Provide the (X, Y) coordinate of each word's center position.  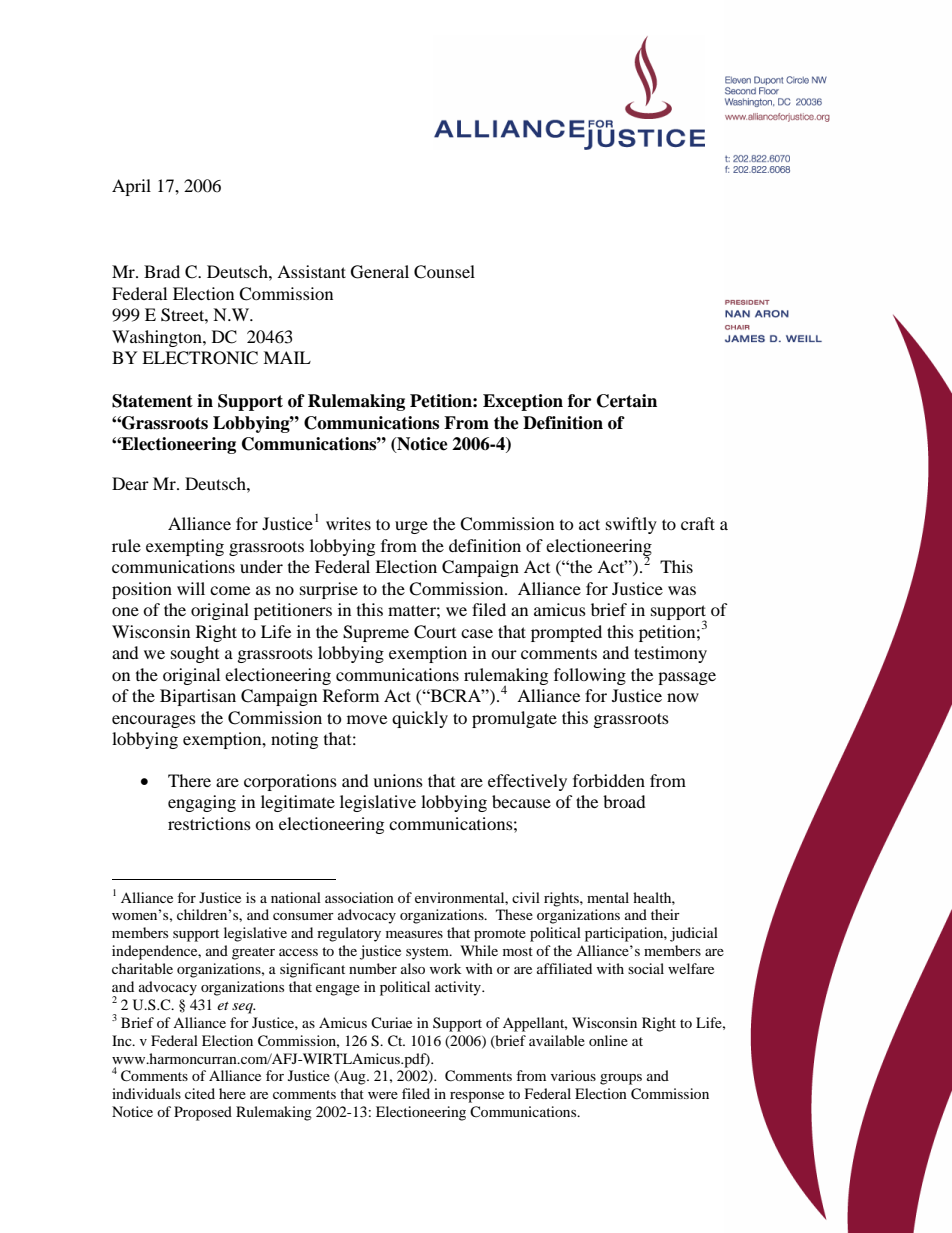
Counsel (444, 272)
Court (435, 632)
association (359, 897)
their (665, 914)
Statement (152, 401)
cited (200, 1093)
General (380, 272)
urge (411, 527)
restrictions (209, 823)
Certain (627, 401)
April (131, 187)
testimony (670, 654)
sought (195, 654)
